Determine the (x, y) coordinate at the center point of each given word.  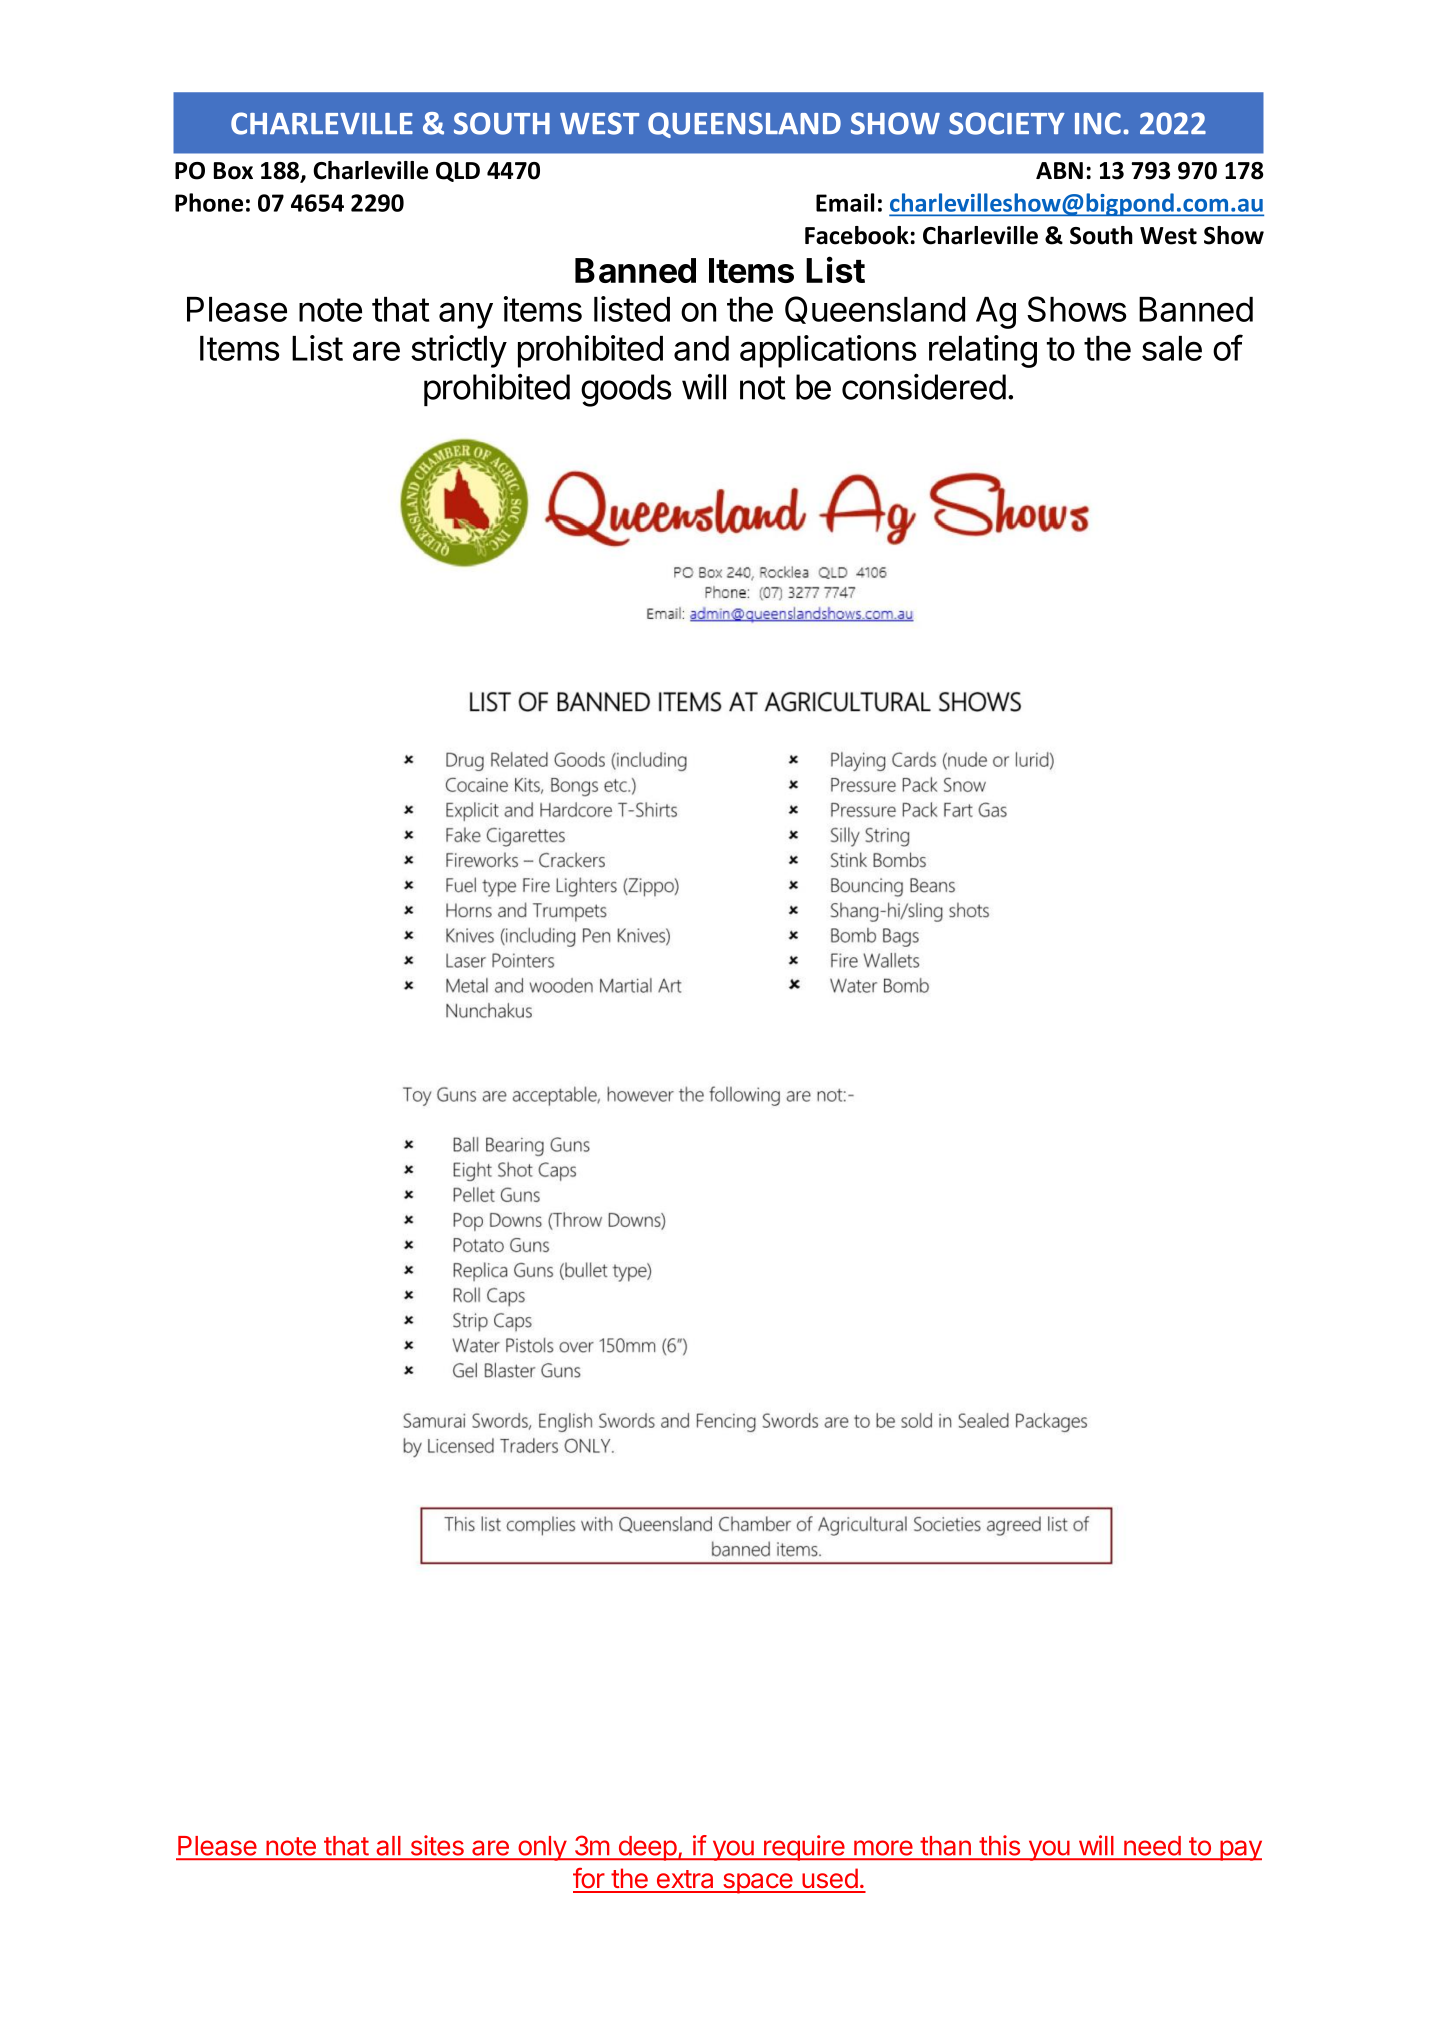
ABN (1059, 170)
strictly (459, 351)
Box (233, 171)
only (542, 1848)
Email (845, 202)
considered (924, 386)
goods (626, 390)
